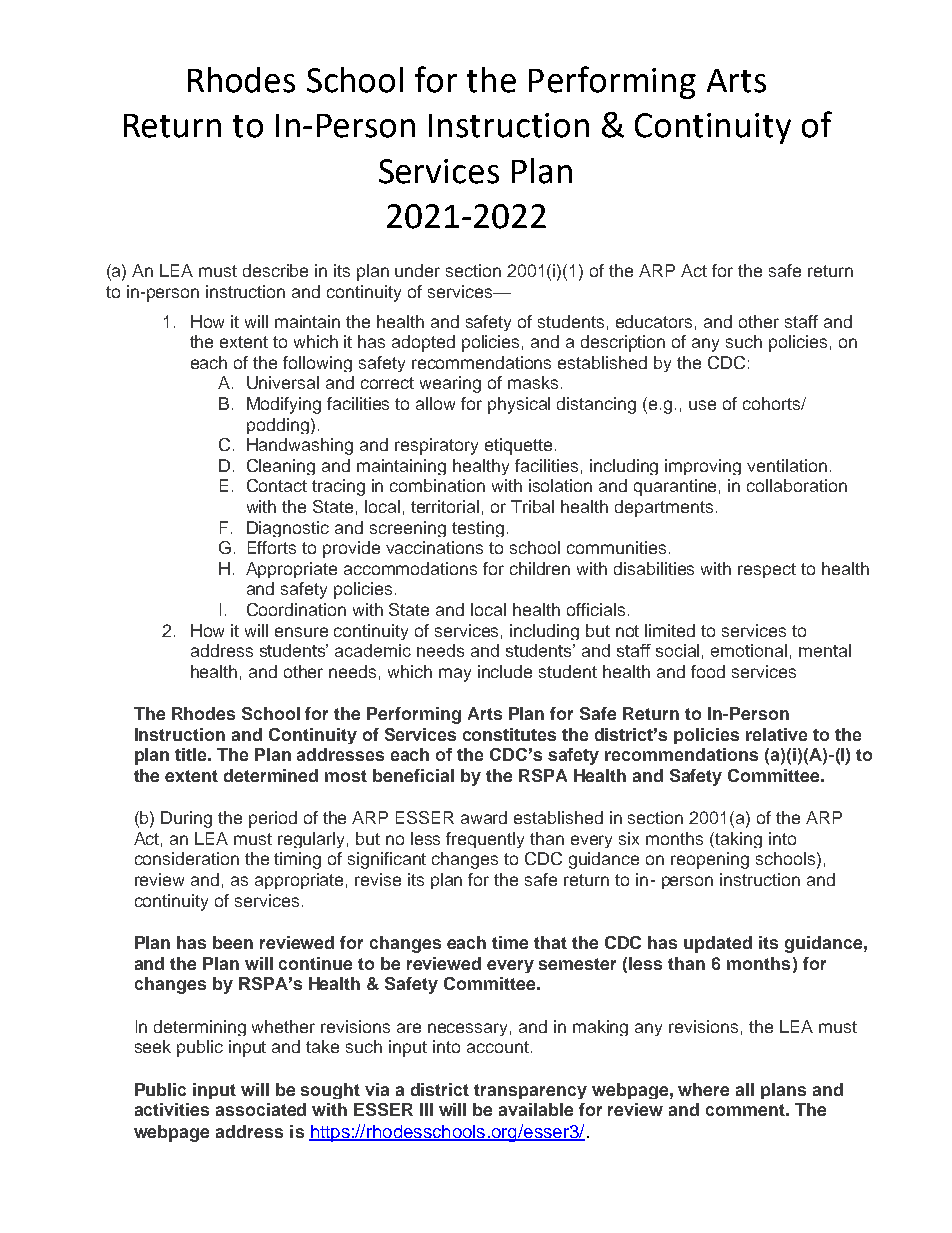  Describe the element at coordinates (530, 1091) in the screenshot. I see `transparency` at that location.
